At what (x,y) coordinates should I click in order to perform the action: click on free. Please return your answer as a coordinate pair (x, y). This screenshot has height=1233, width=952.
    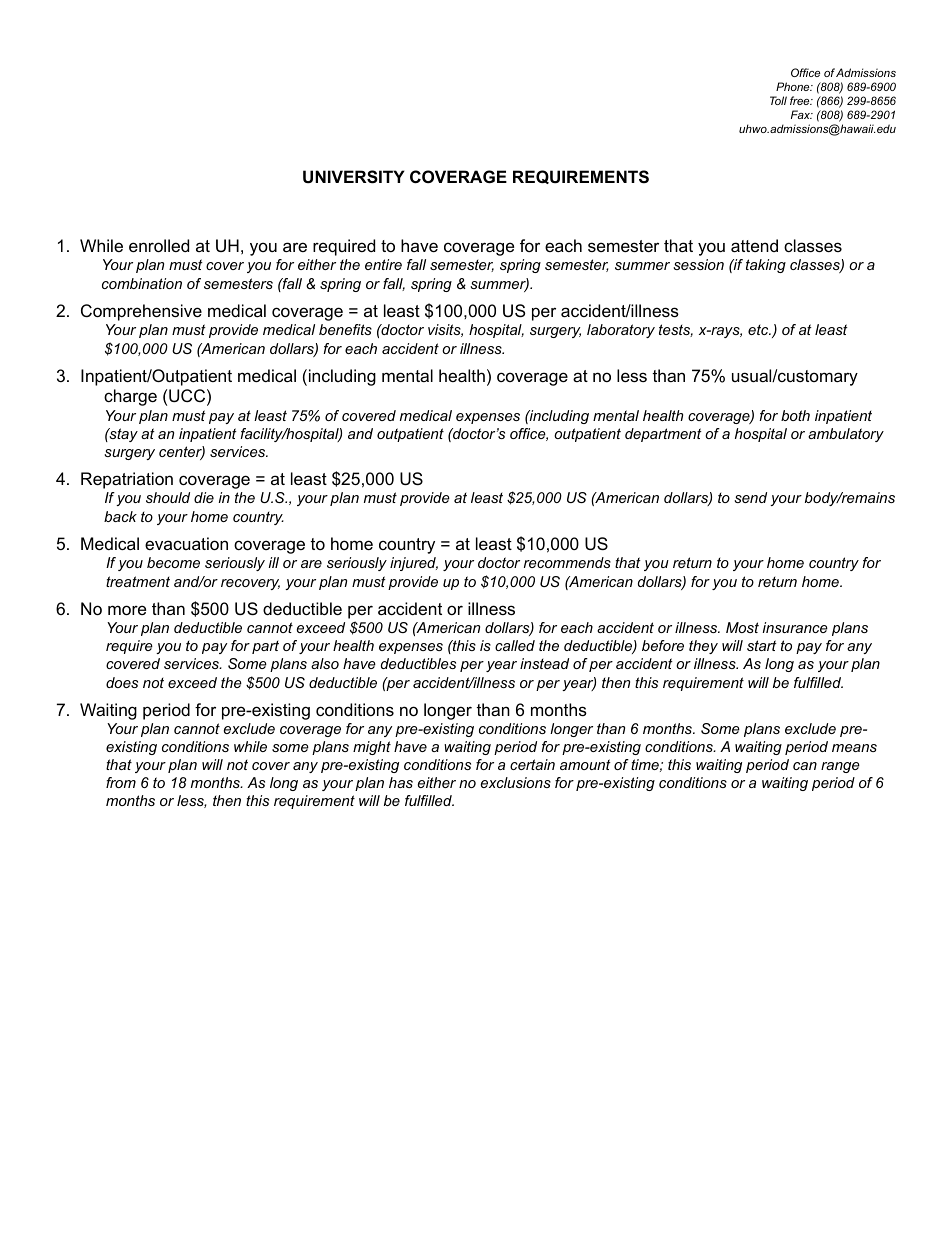
    Looking at the image, I should click on (801, 100).
